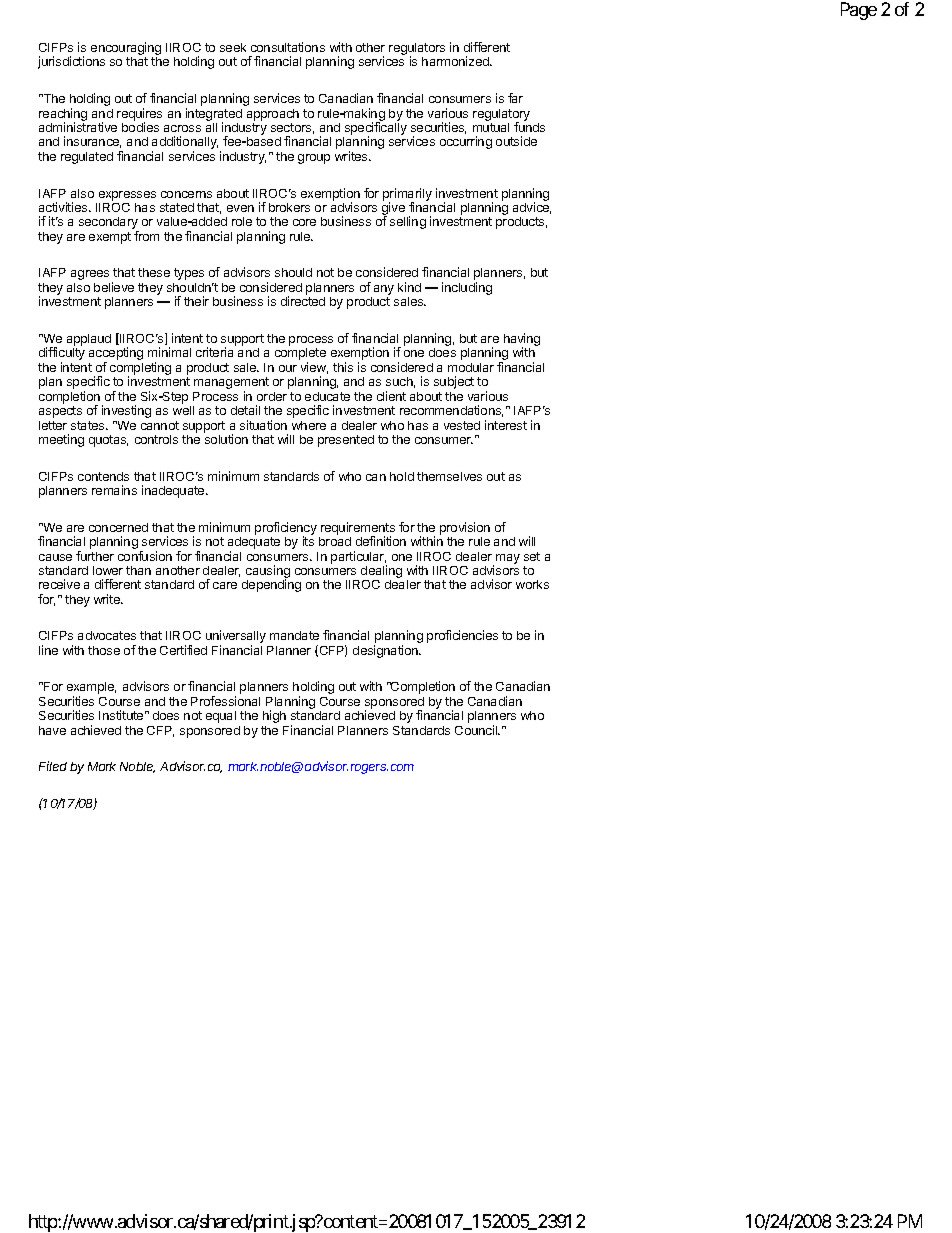 This screenshot has height=1233, width=952. What do you see at coordinates (859, 11) in the screenshot?
I see `Page` at bounding box center [859, 11].
